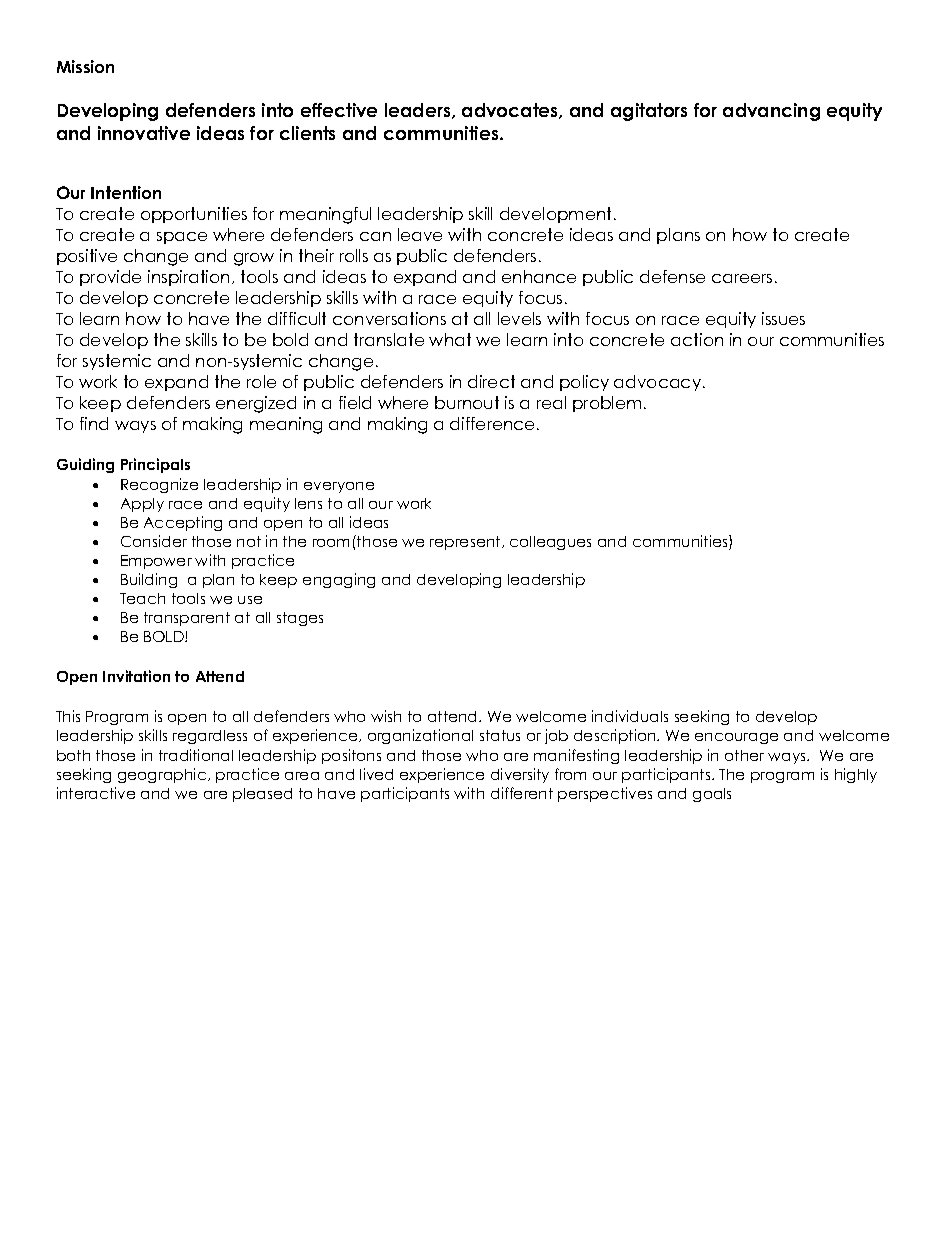 This screenshot has height=1233, width=952. What do you see at coordinates (783, 318) in the screenshot?
I see `issues` at bounding box center [783, 318].
